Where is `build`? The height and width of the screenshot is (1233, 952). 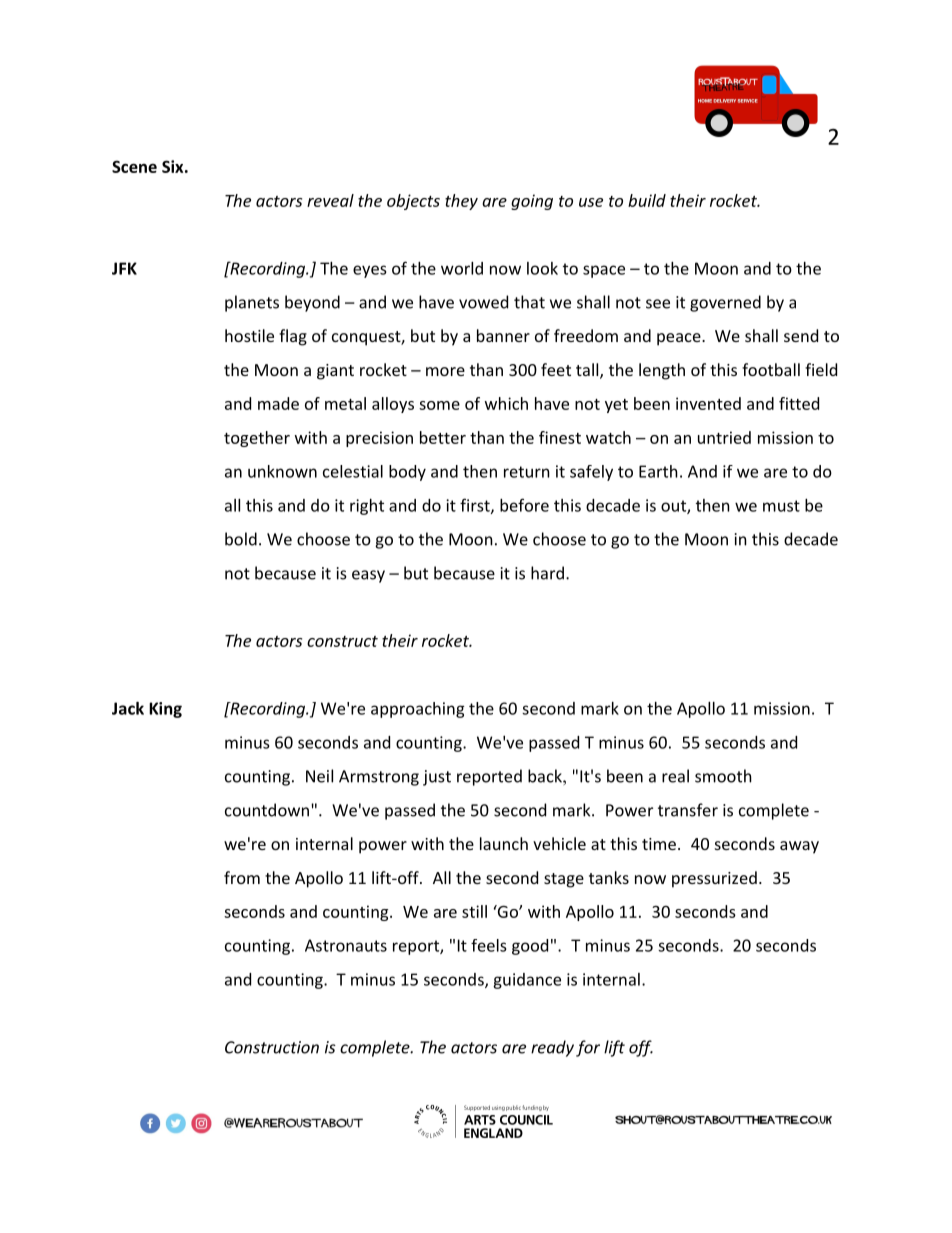 build is located at coordinates (647, 200).
